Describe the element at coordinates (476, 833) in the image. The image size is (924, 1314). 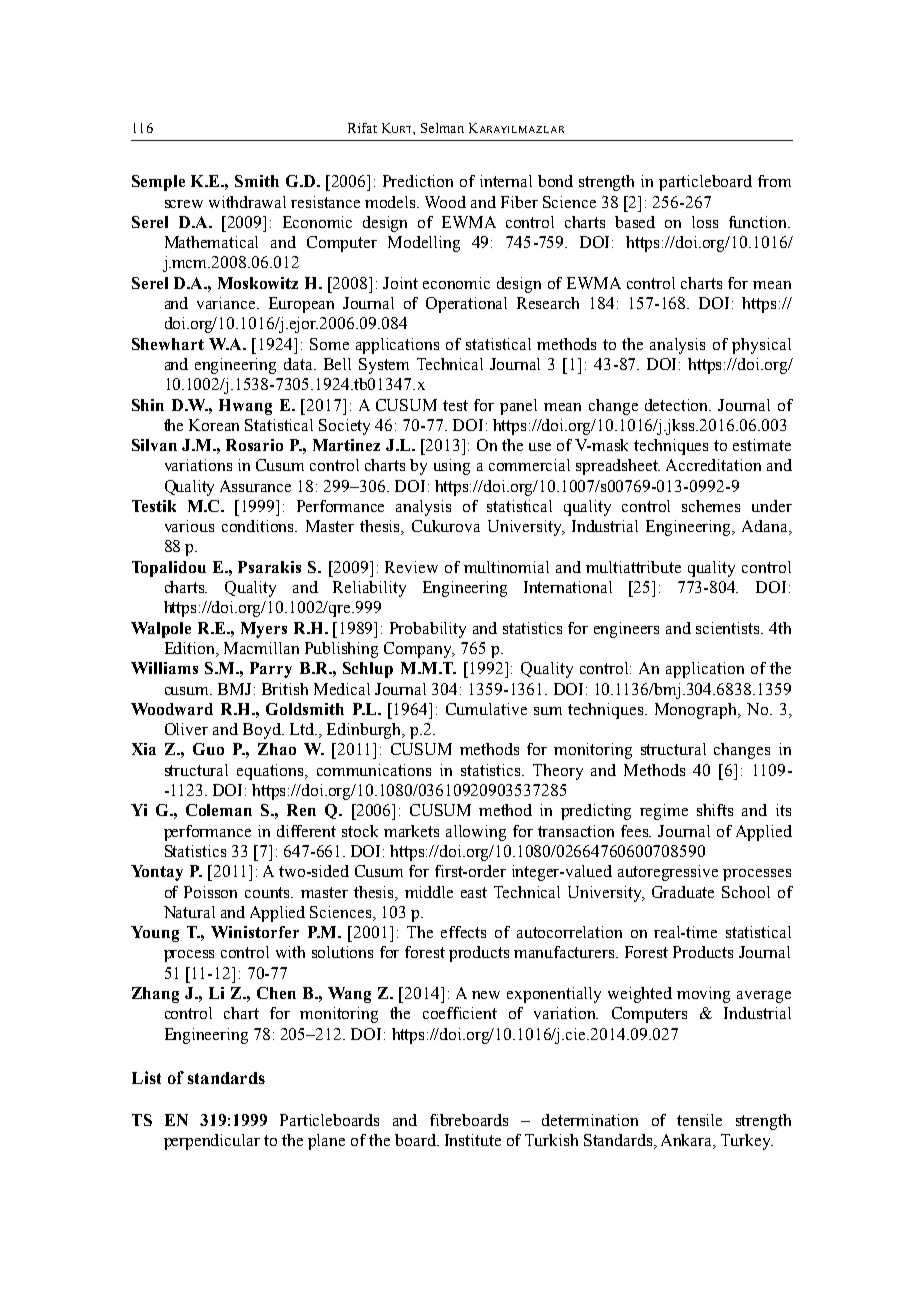
I see `allowing` at that location.
